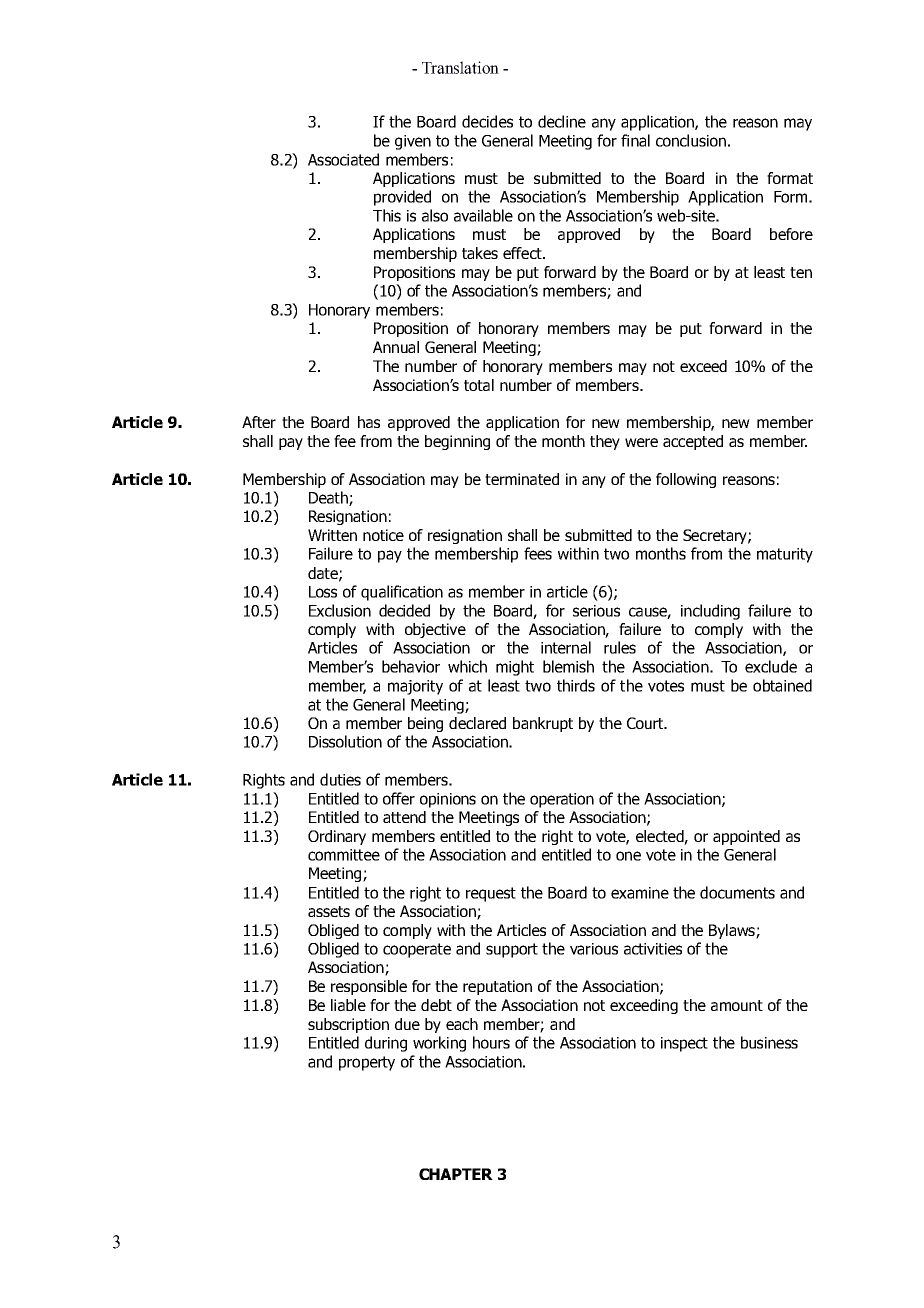  I want to click on inspect, so click(684, 1044).
